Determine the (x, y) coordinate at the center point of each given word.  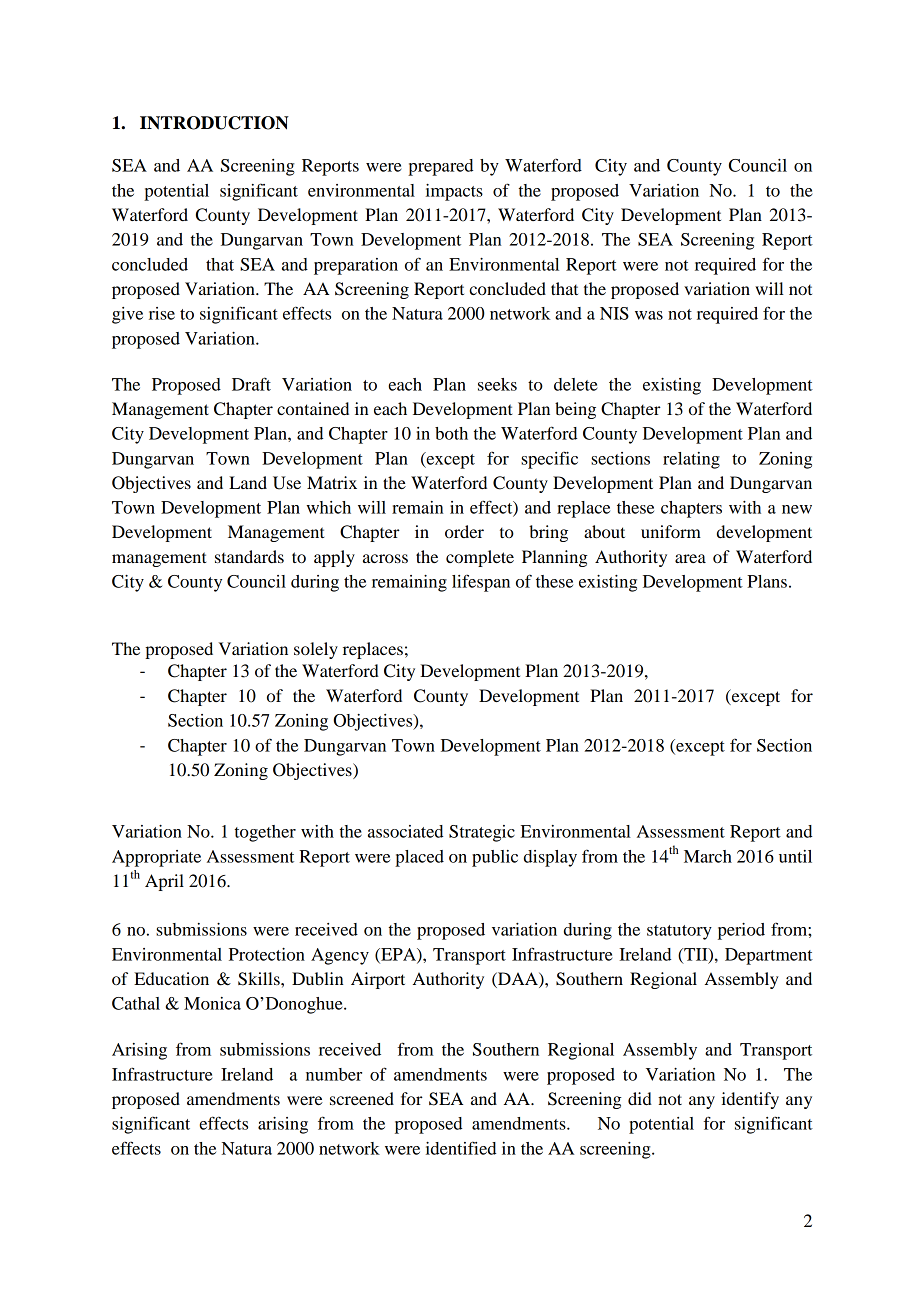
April (164, 882)
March (708, 856)
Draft (251, 384)
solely (316, 650)
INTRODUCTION (214, 123)
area (690, 558)
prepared (440, 167)
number (334, 1074)
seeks (497, 384)
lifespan (481, 583)
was (649, 315)
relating (691, 460)
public (495, 858)
